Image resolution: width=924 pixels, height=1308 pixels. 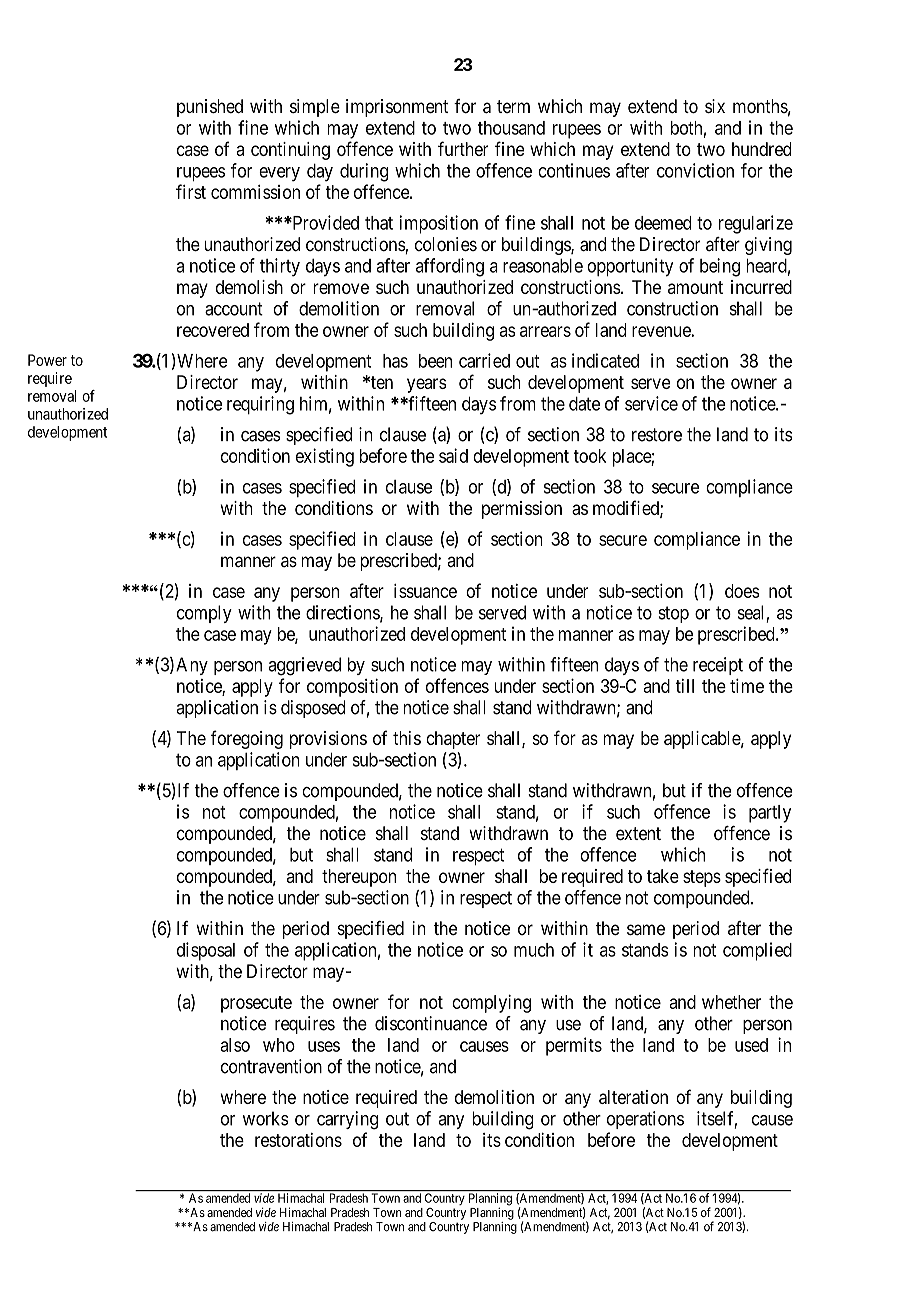 I want to click on imprisonment, so click(x=397, y=108).
